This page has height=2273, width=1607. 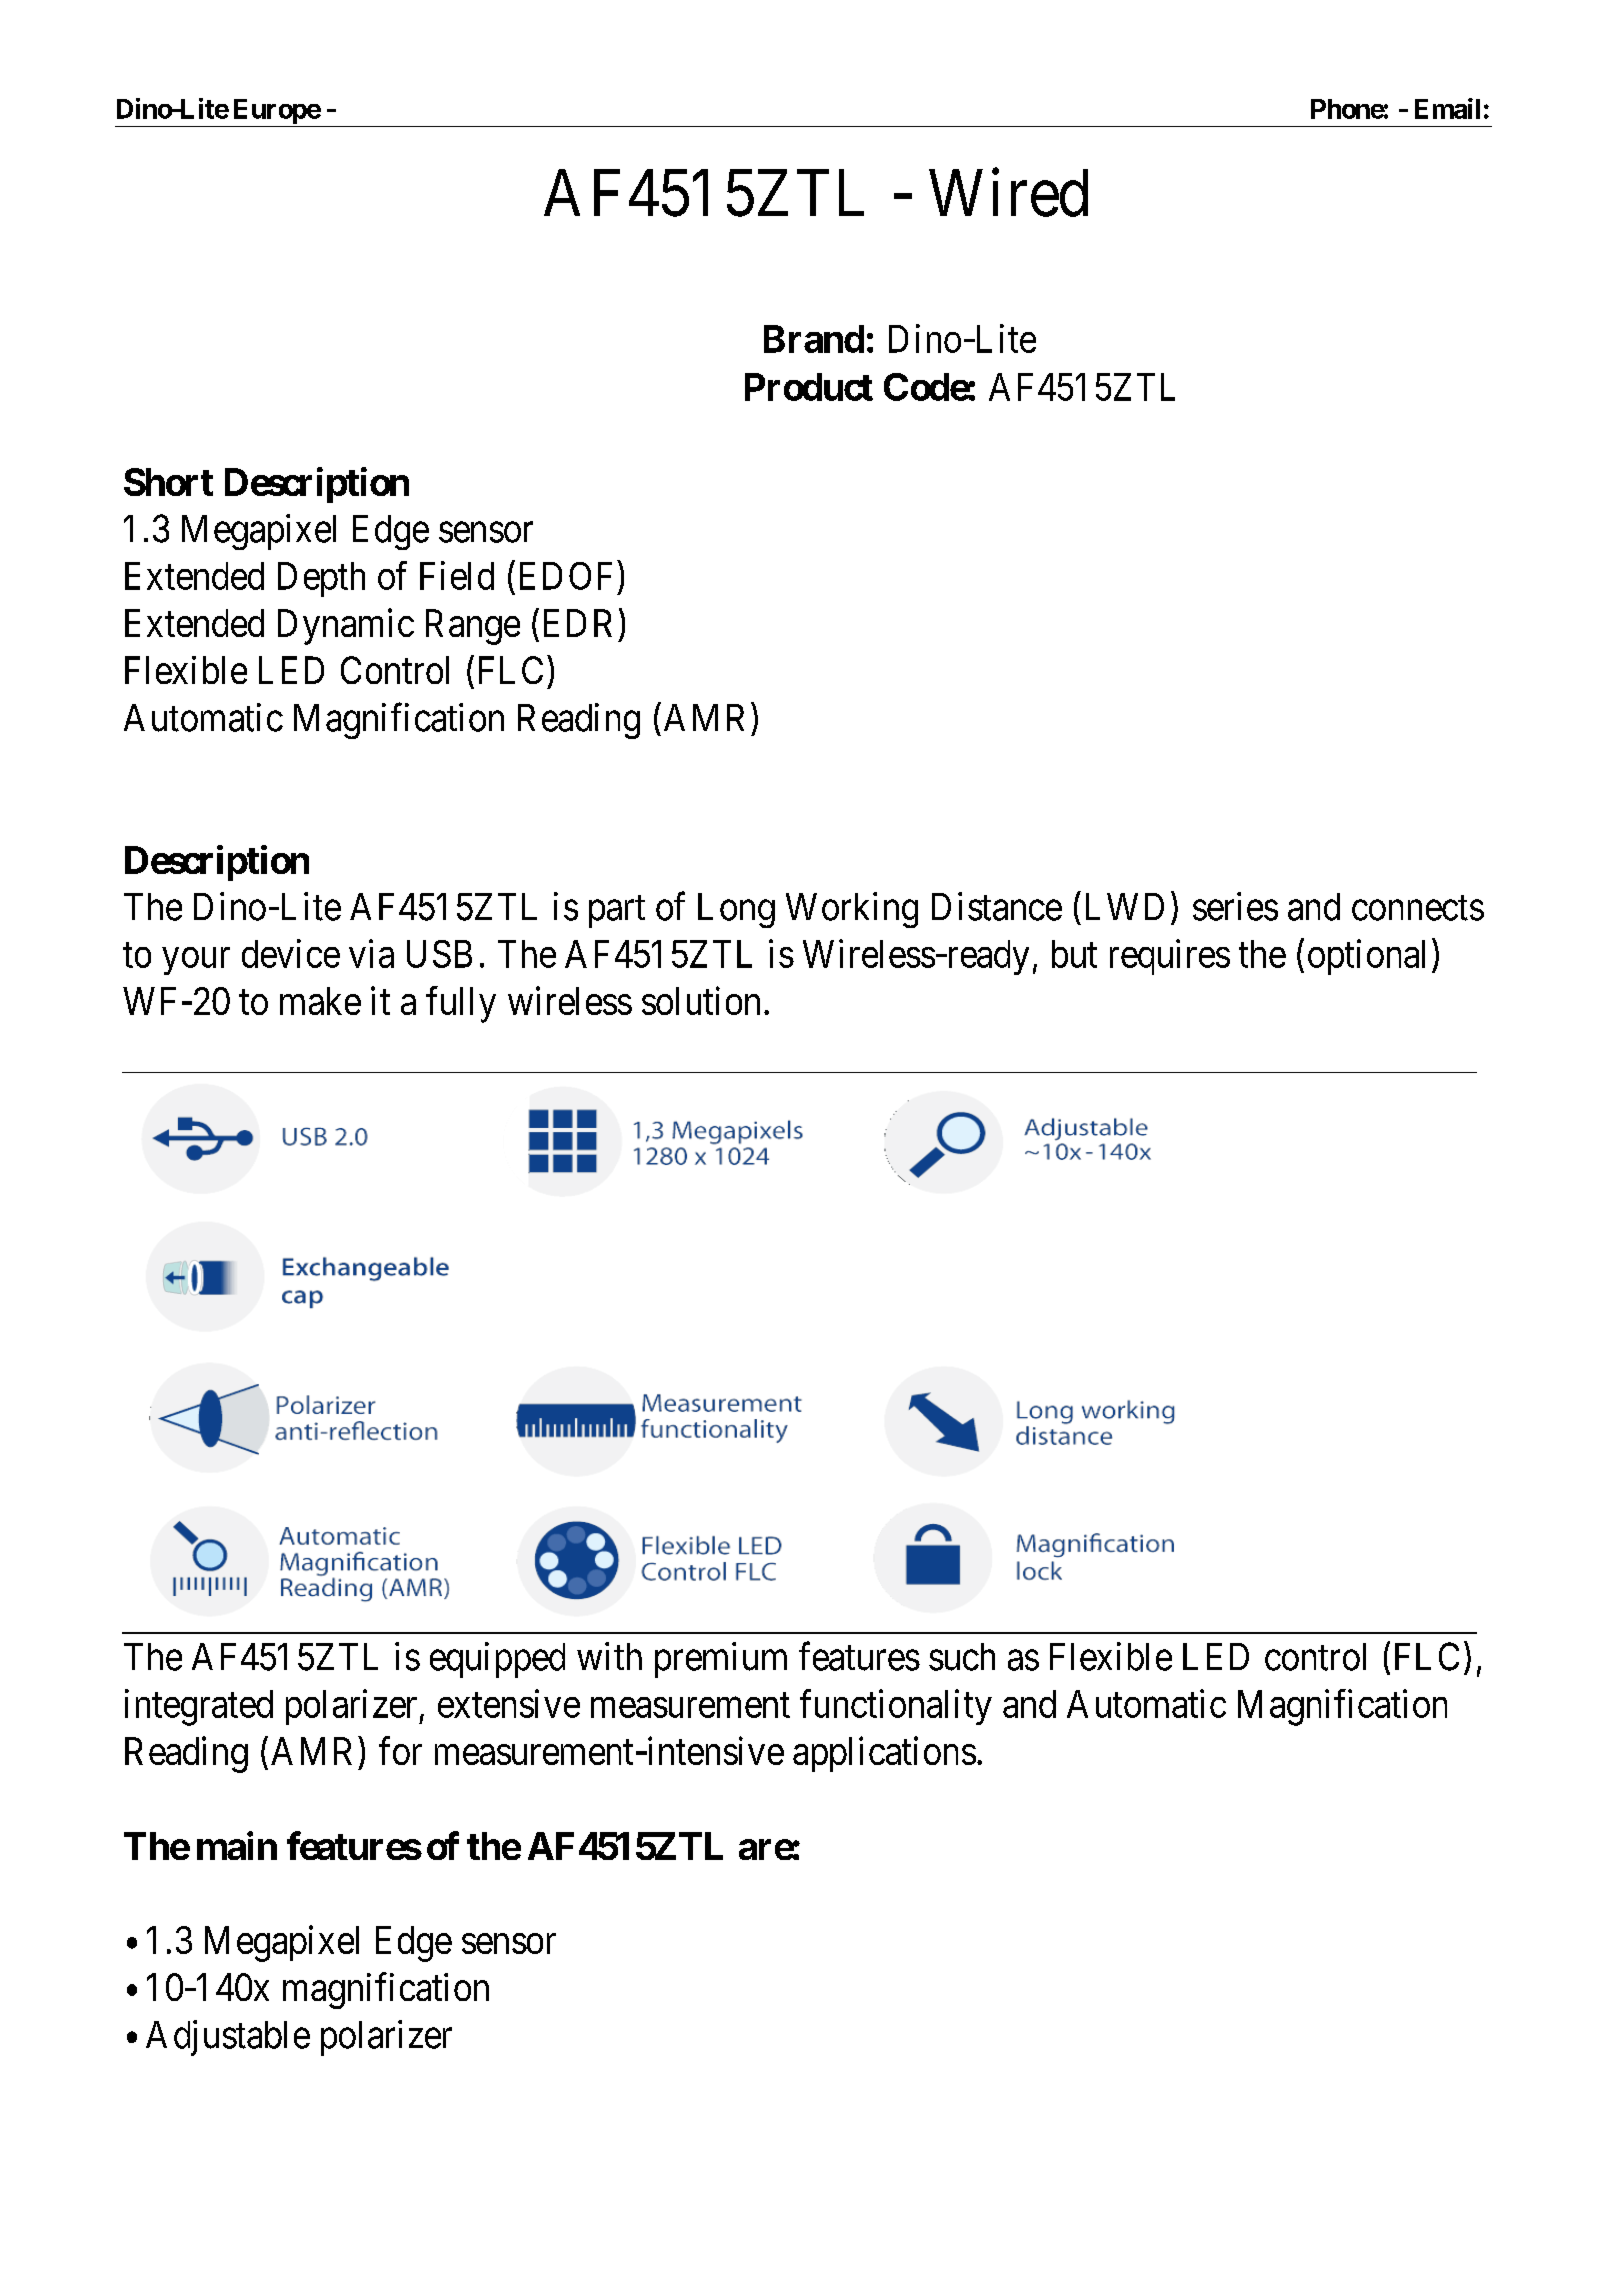 I want to click on equipped, so click(x=497, y=1660).
